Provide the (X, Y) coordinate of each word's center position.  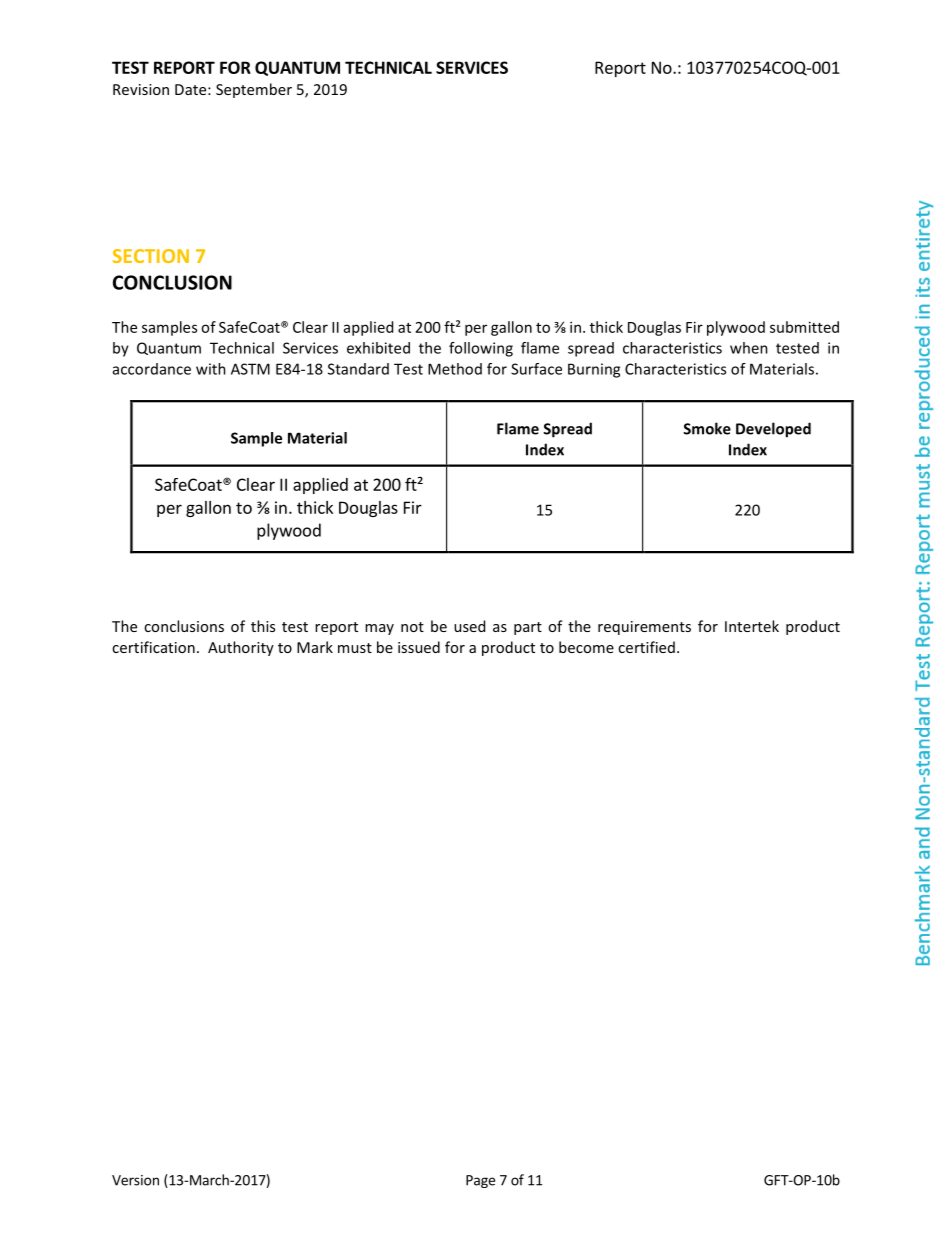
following (481, 349)
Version (135, 1180)
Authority (241, 648)
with (211, 369)
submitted (804, 327)
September (254, 90)
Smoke (707, 428)
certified (646, 647)
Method (455, 369)
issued (419, 647)
